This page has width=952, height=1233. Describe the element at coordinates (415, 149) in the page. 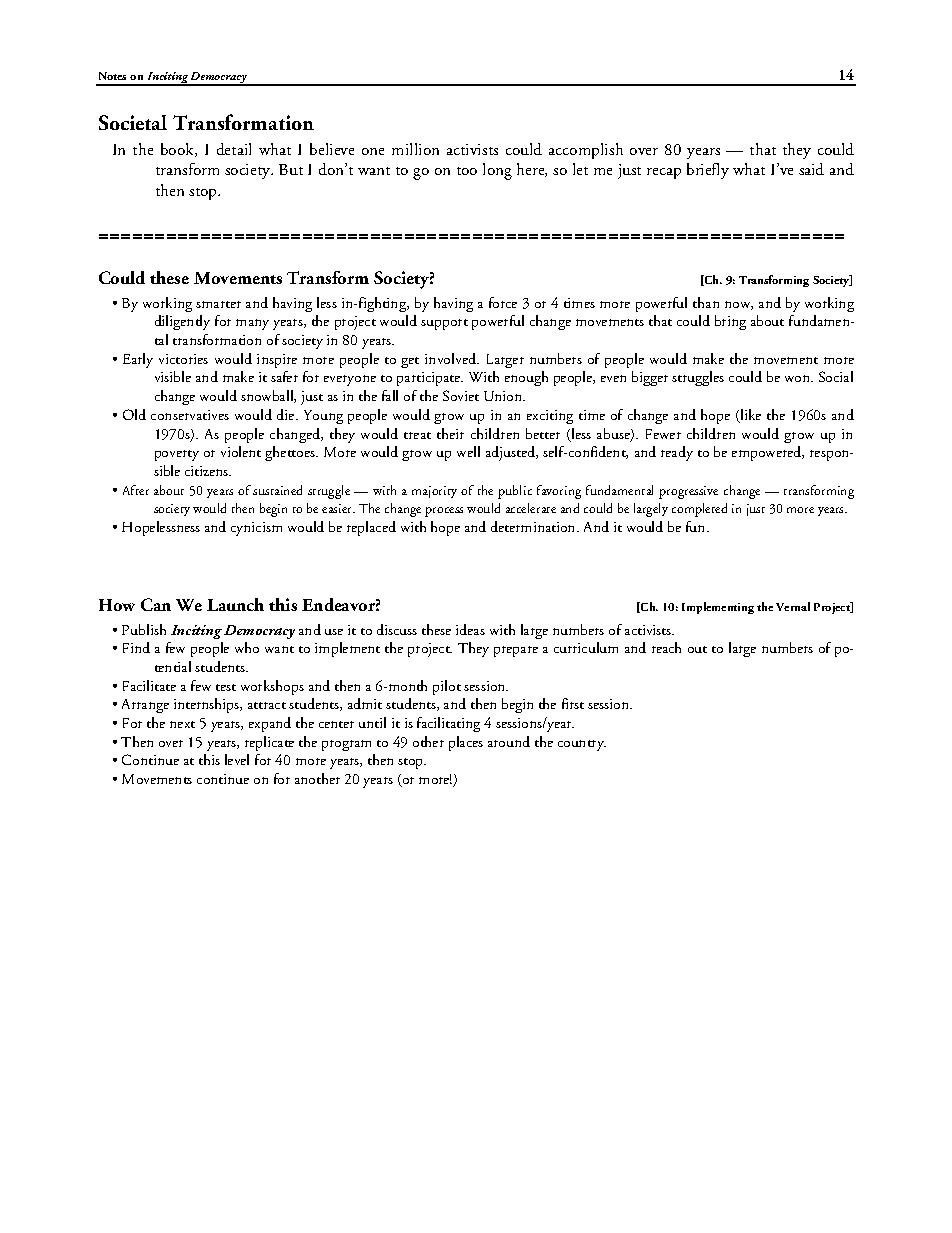

I see `million` at that location.
